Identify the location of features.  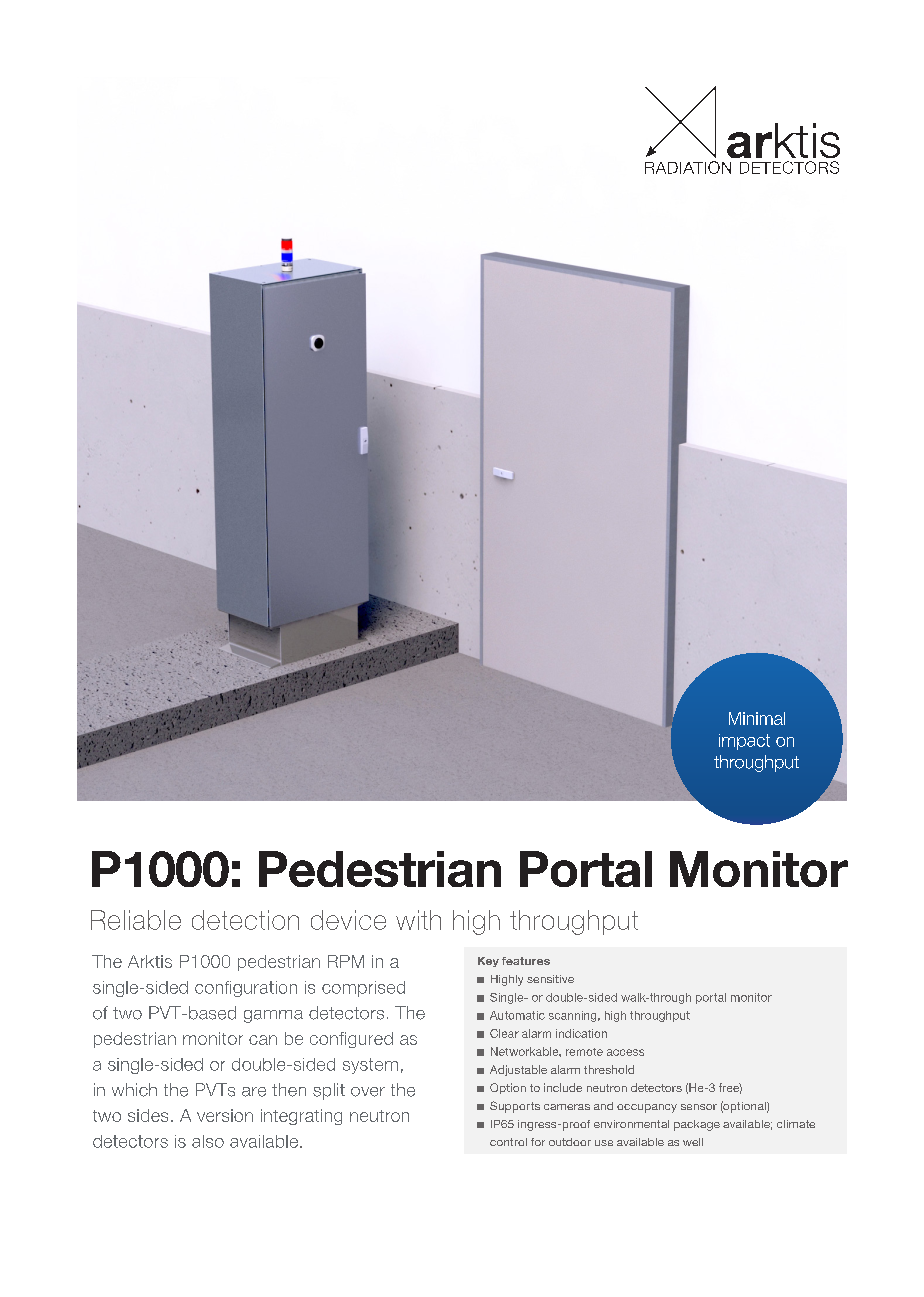
(526, 961).
